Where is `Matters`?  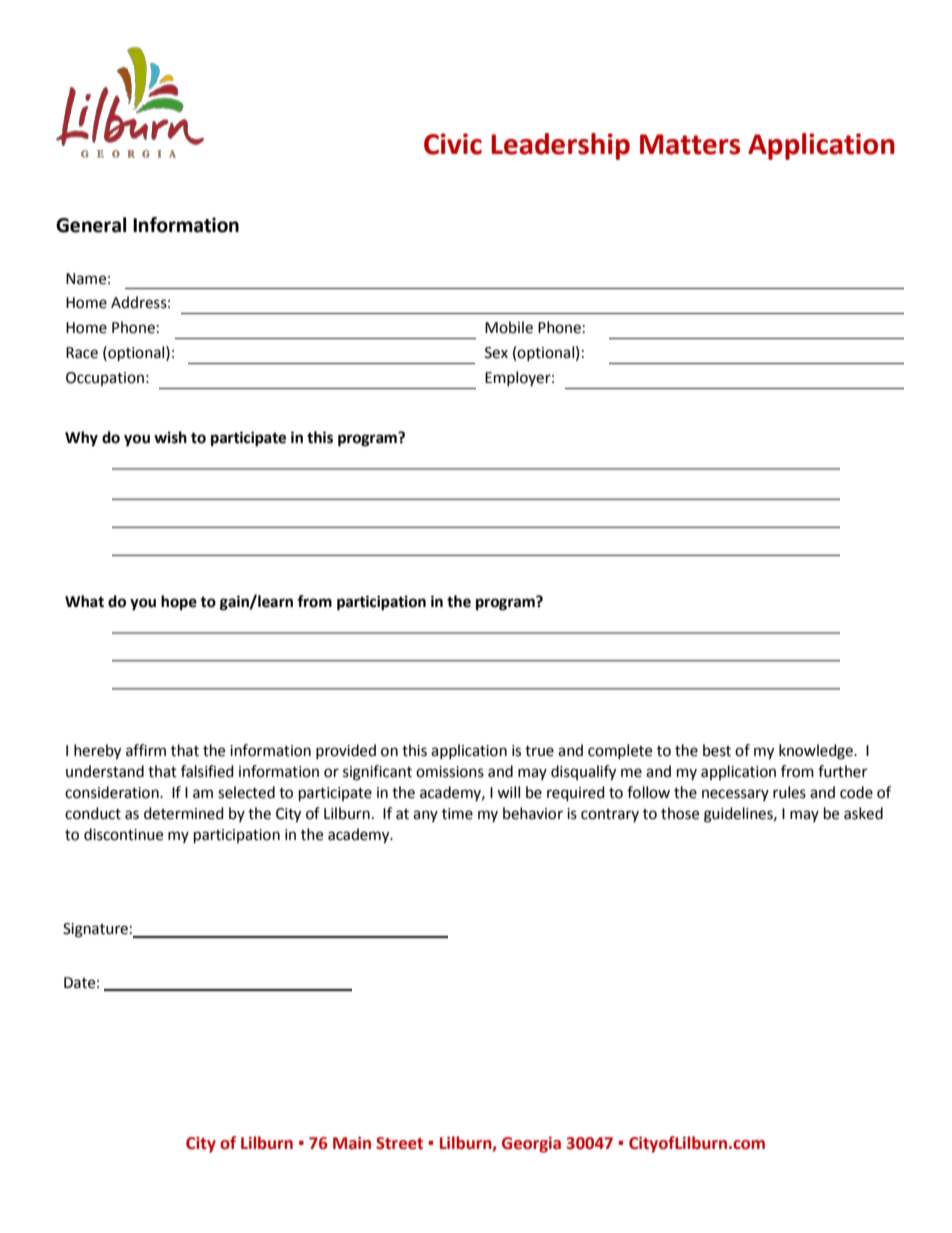 Matters is located at coordinates (690, 144).
